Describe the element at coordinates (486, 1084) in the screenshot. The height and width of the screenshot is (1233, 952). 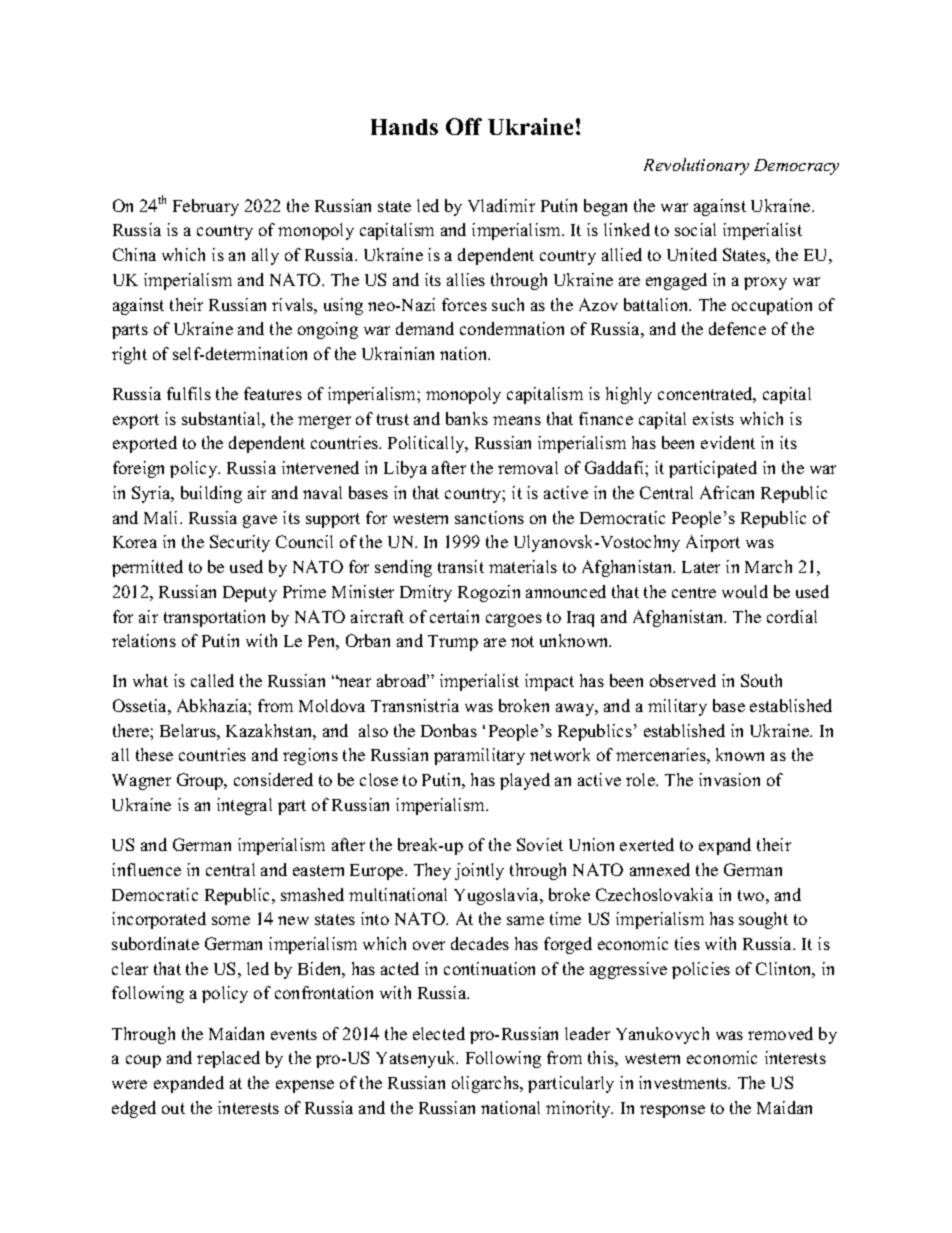
I see `oligarchs` at that location.
